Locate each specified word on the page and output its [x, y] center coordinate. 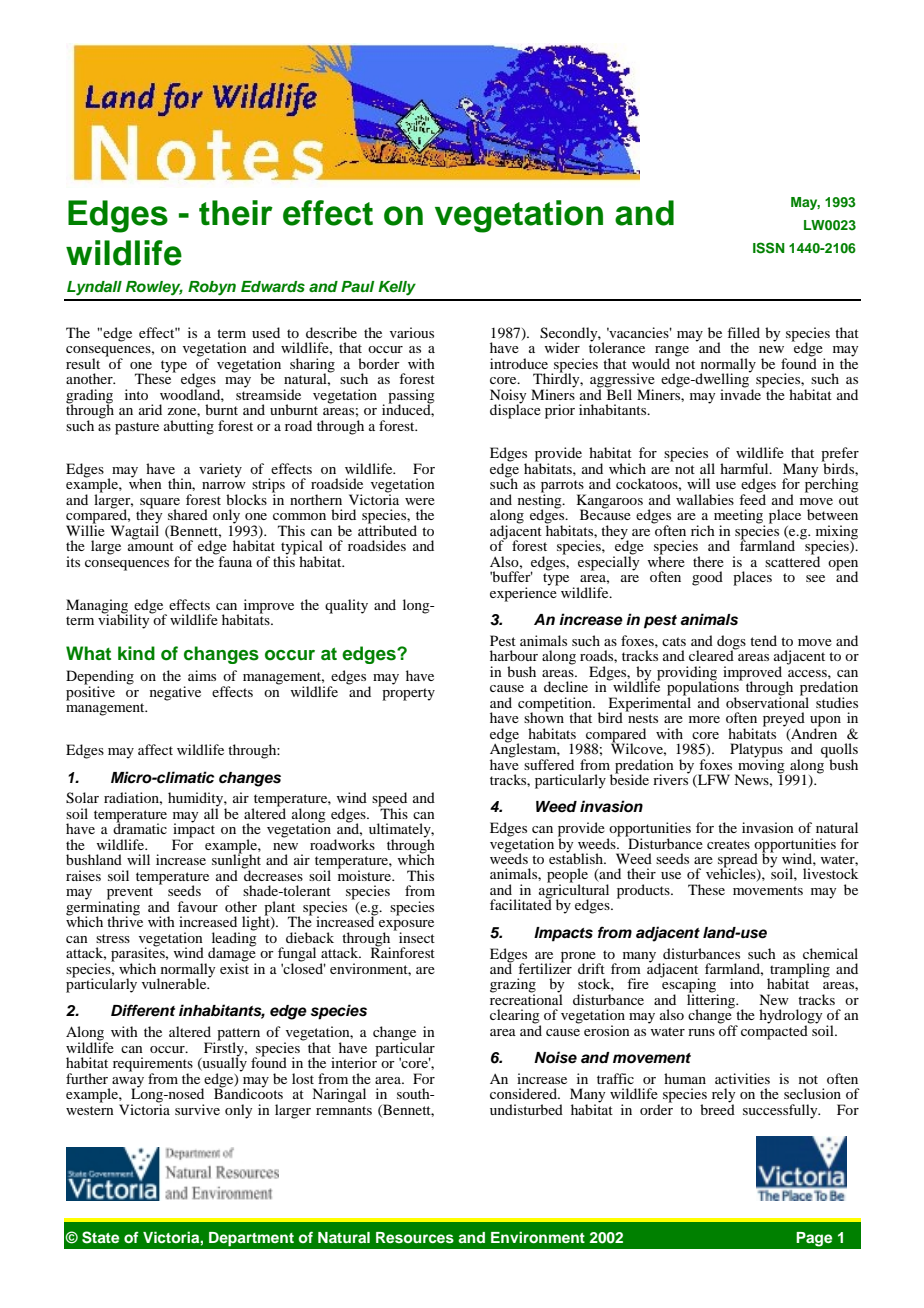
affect [155, 749]
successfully [781, 1111]
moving [760, 765]
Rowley [154, 288]
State [100, 1237]
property [408, 694]
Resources [415, 1238]
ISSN [769, 248]
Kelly [397, 288]
